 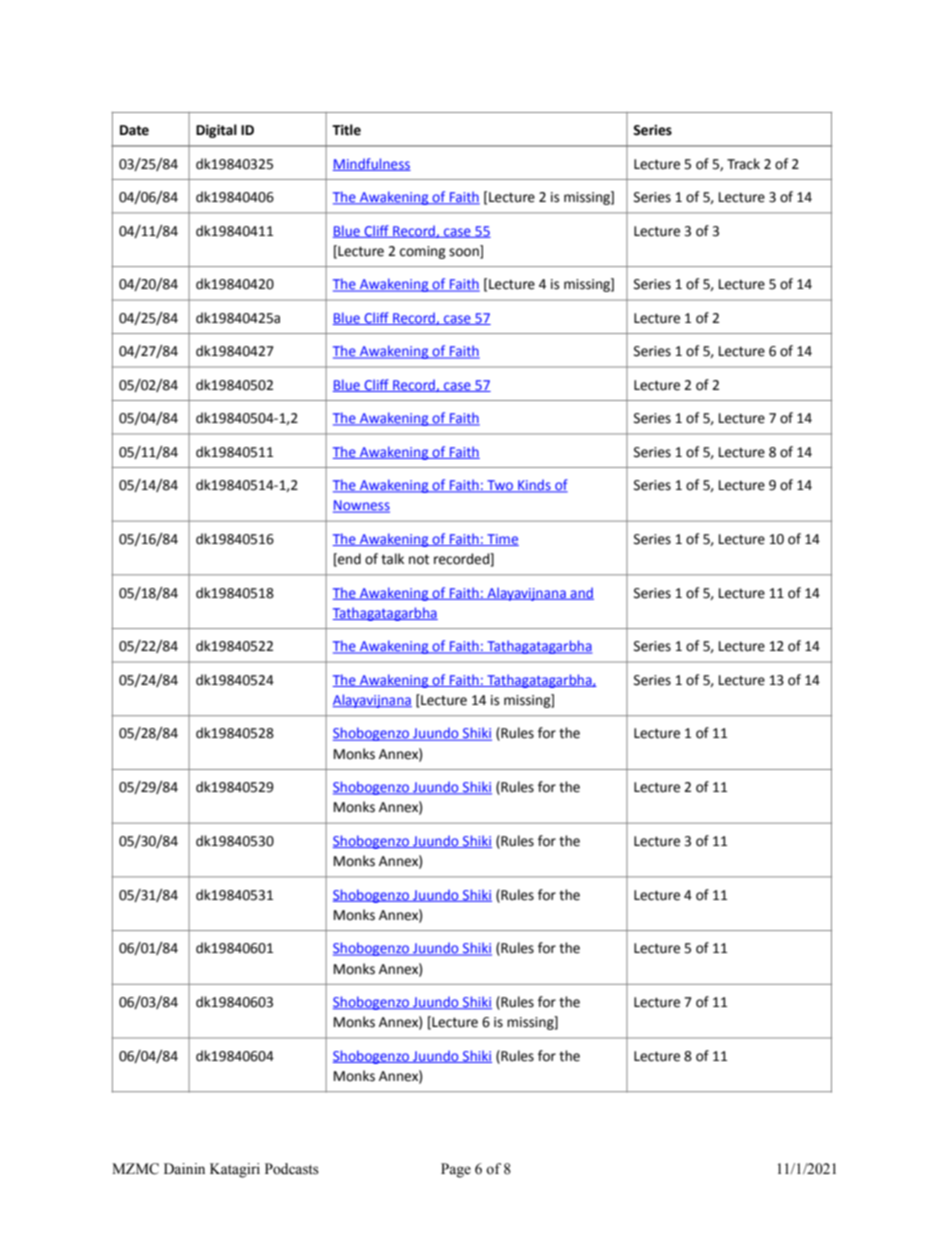 What do you see at coordinates (216, 131) in the screenshot?
I see `Digital` at bounding box center [216, 131].
